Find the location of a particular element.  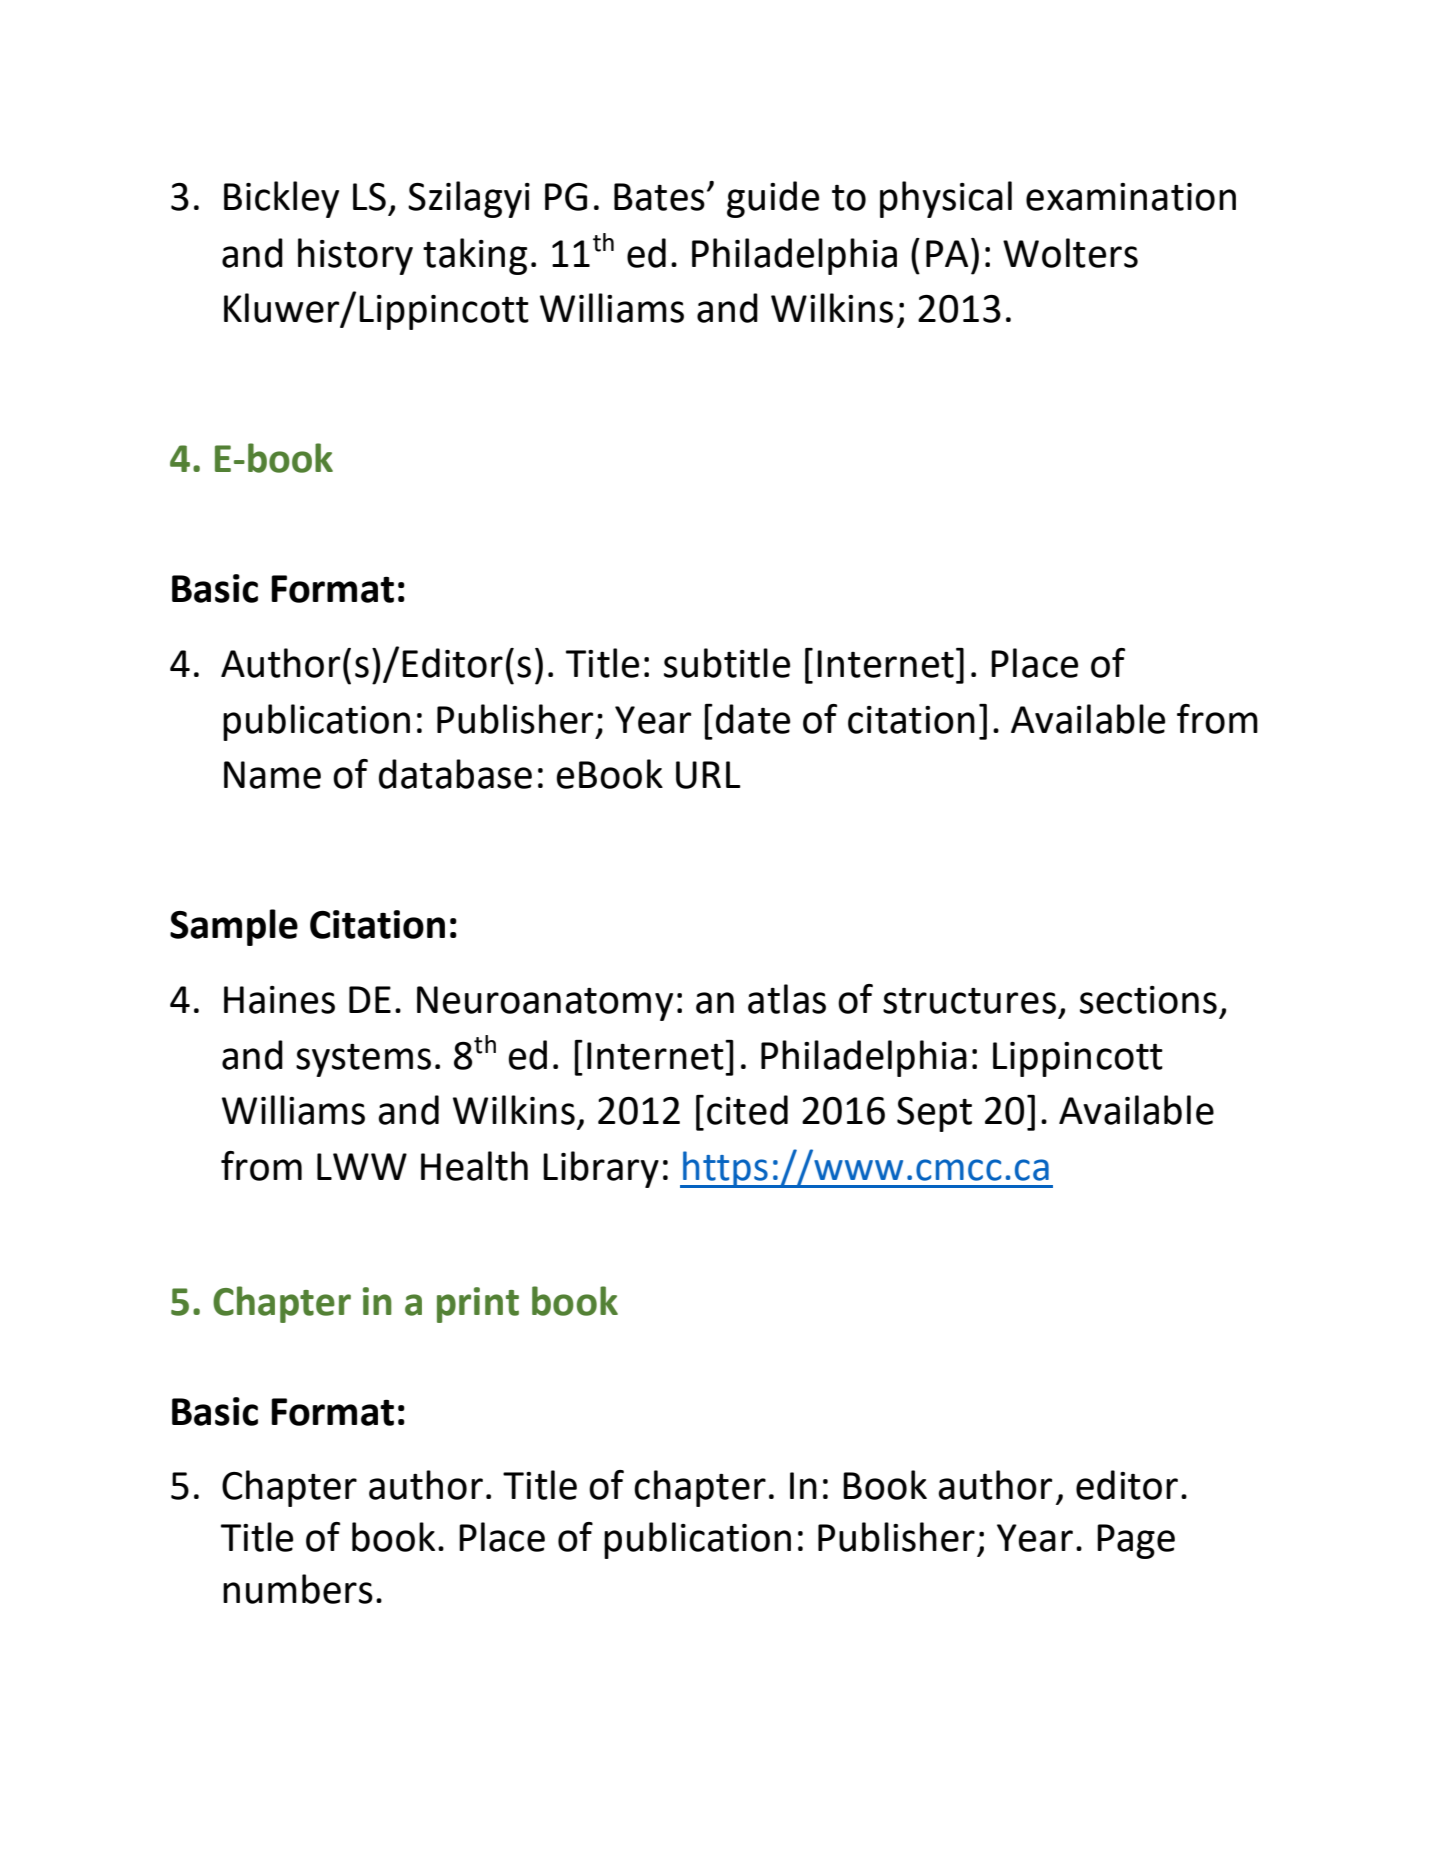

URL is located at coordinates (708, 775).
